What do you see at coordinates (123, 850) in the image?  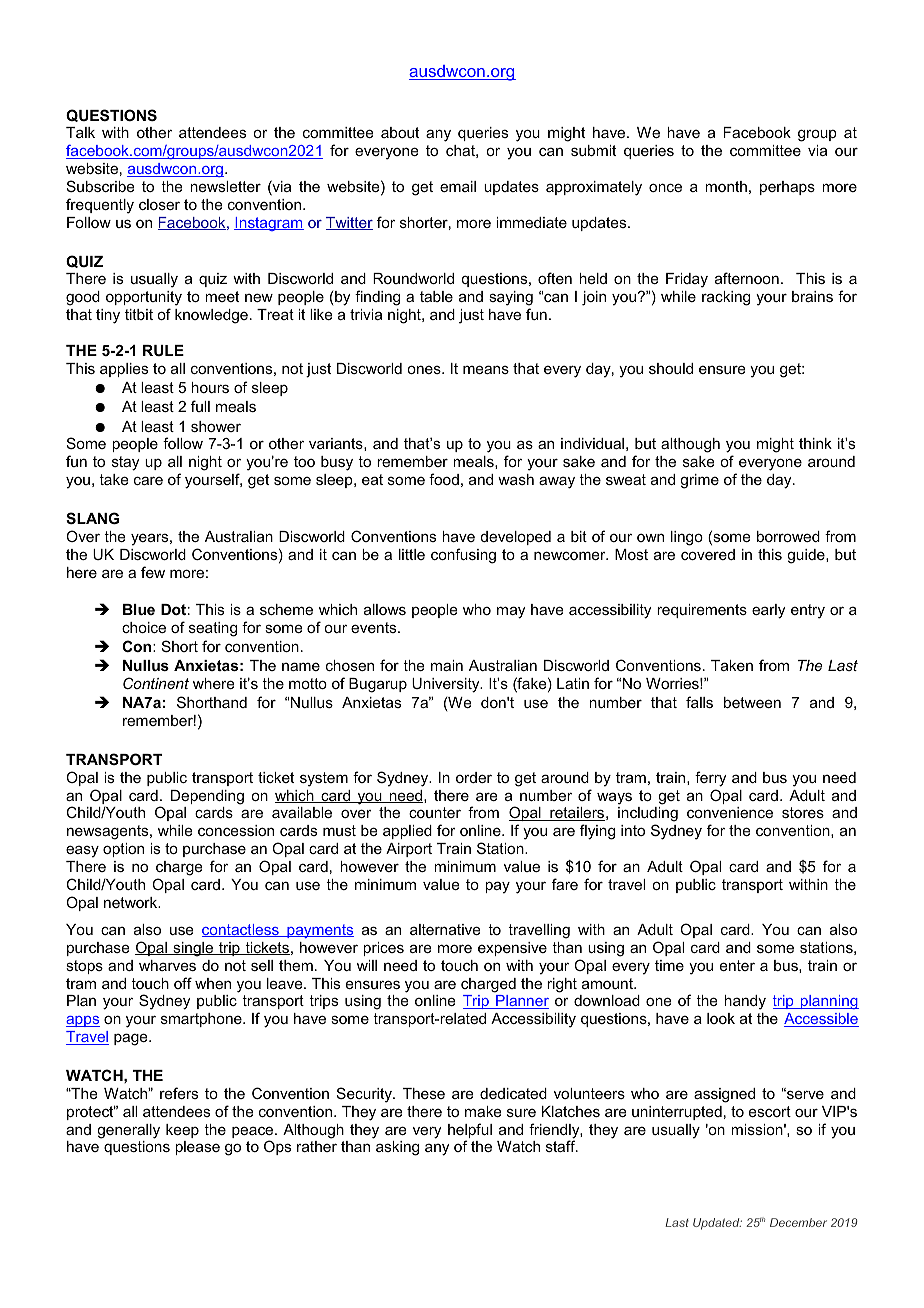 I see `option` at bounding box center [123, 850].
